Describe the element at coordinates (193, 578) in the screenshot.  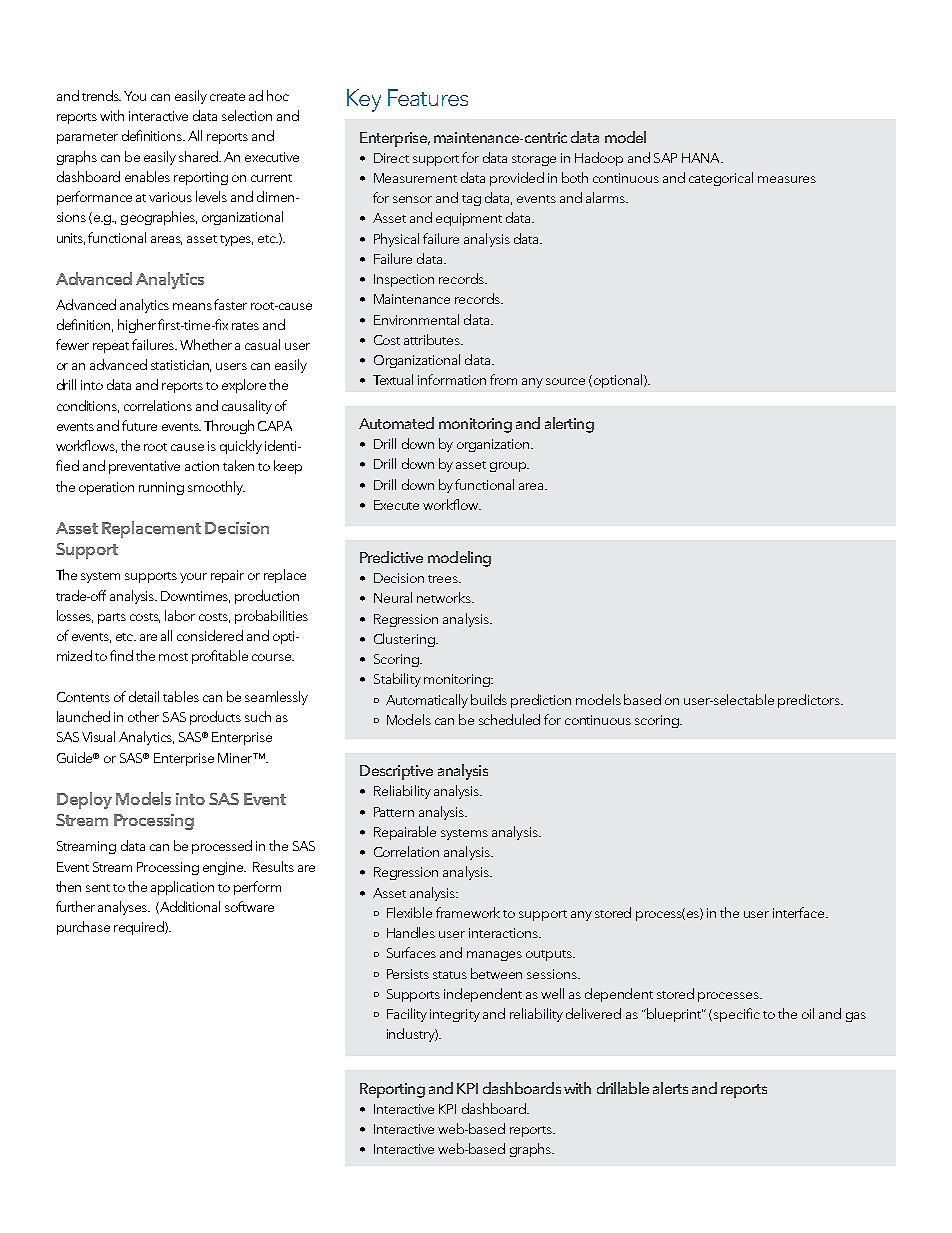
I see `your` at that location.
